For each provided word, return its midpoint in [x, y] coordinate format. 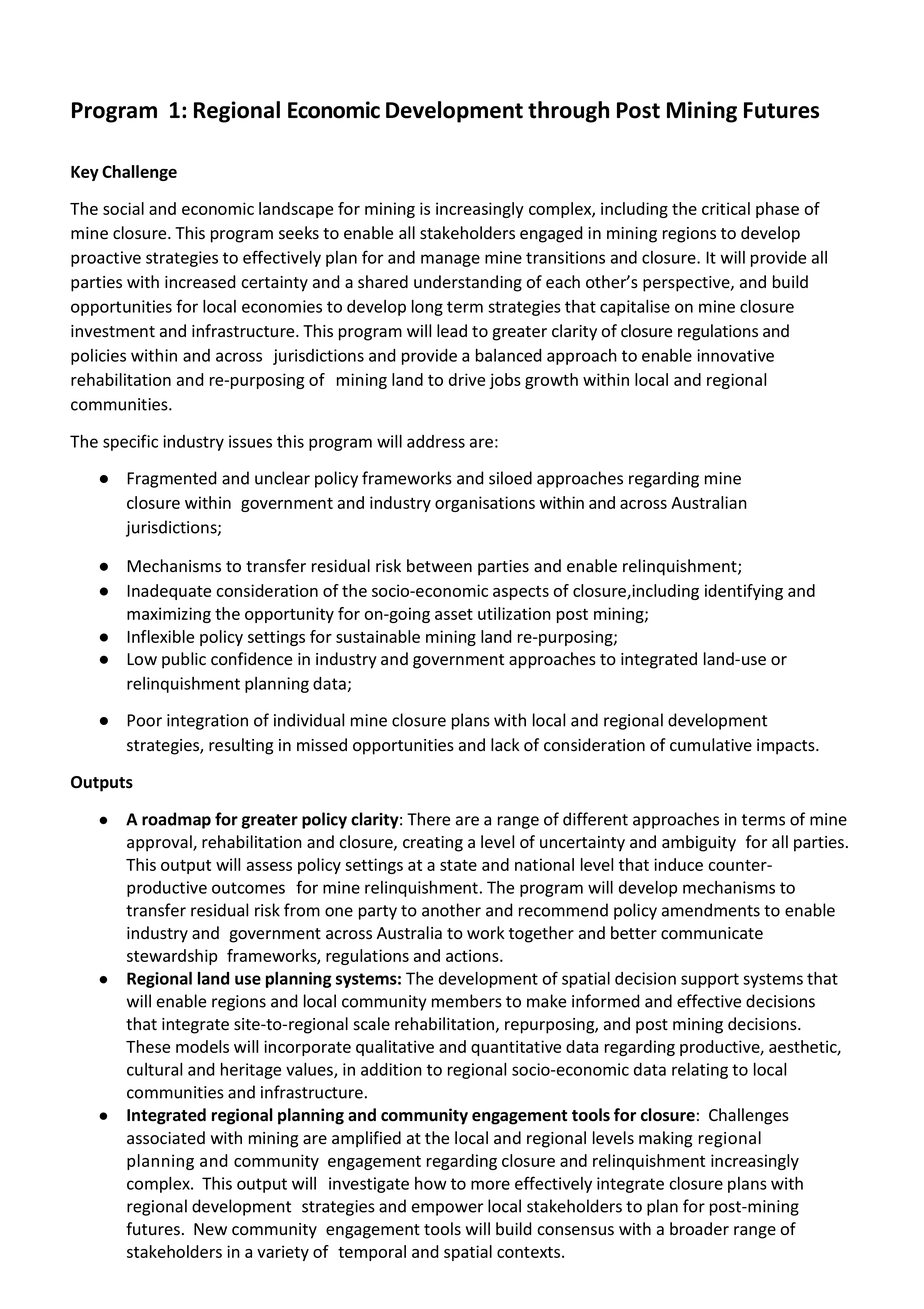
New [210, 1229]
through [568, 112]
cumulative [711, 745]
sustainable [378, 636]
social [123, 208]
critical [726, 208]
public [184, 660]
